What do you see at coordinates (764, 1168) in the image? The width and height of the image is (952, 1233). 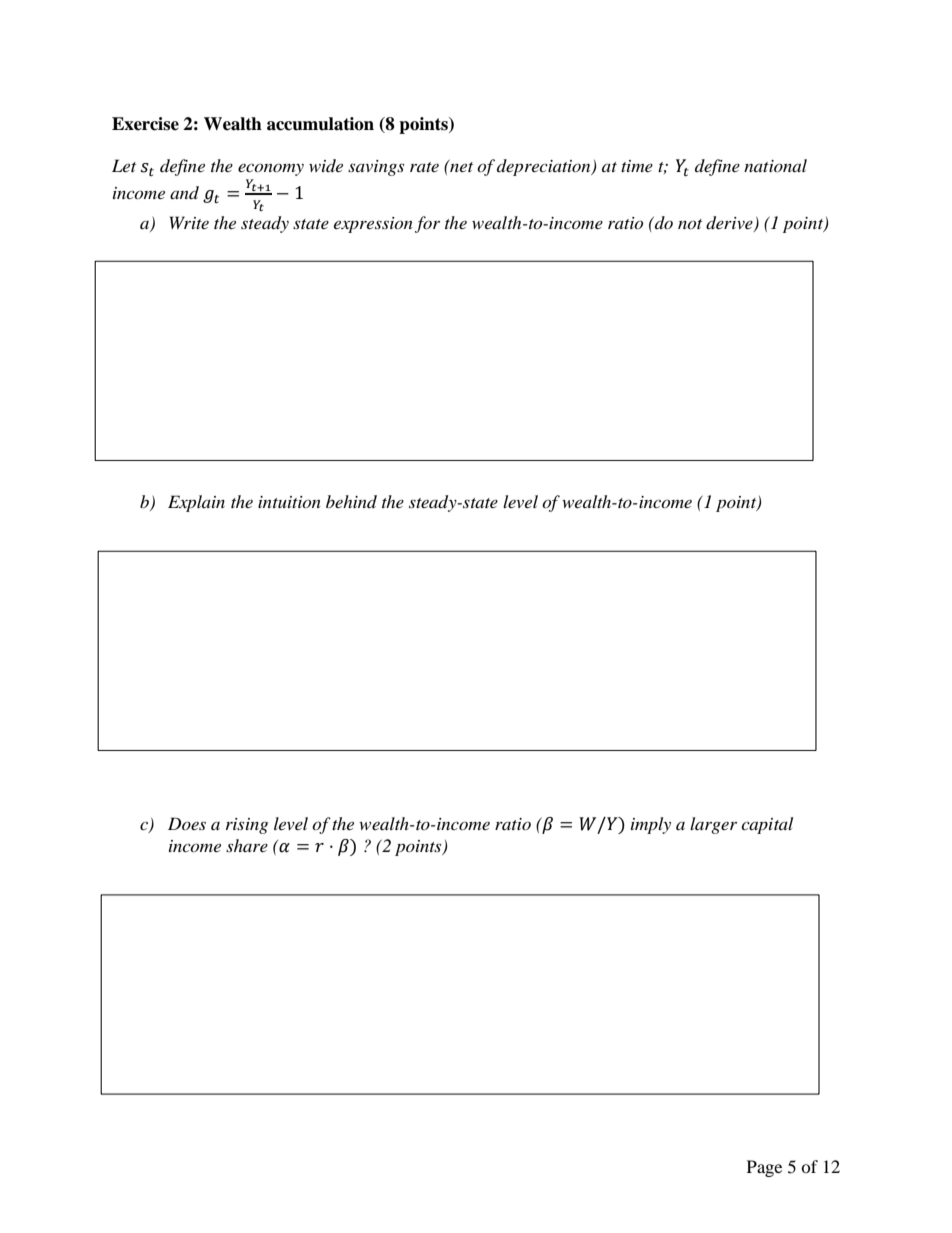 I see `Page` at bounding box center [764, 1168].
